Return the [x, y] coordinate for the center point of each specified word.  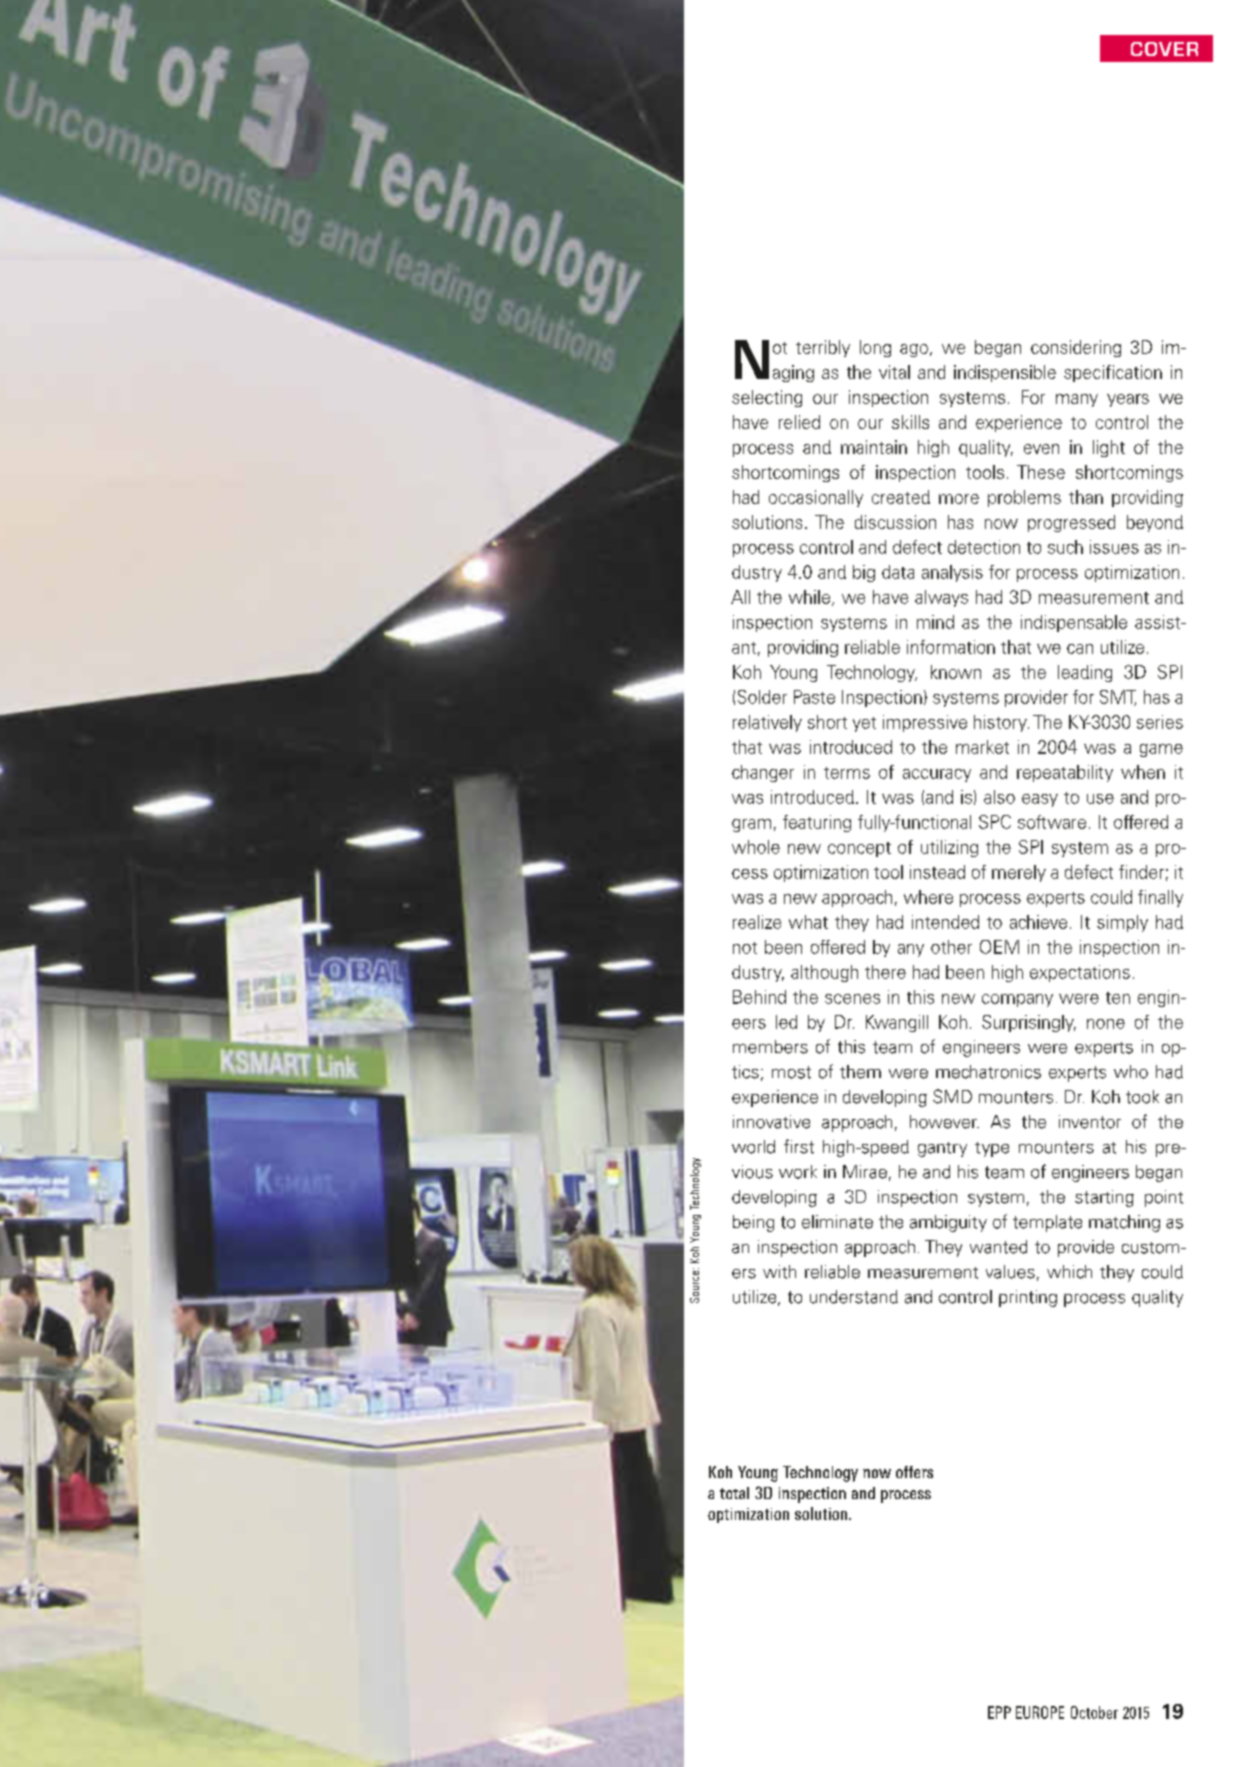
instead [937, 872]
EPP [999, 1712]
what [808, 922]
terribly [823, 348]
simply [1122, 923]
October [1094, 1712]
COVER [1164, 49]
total [734, 1493]
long [875, 348]
